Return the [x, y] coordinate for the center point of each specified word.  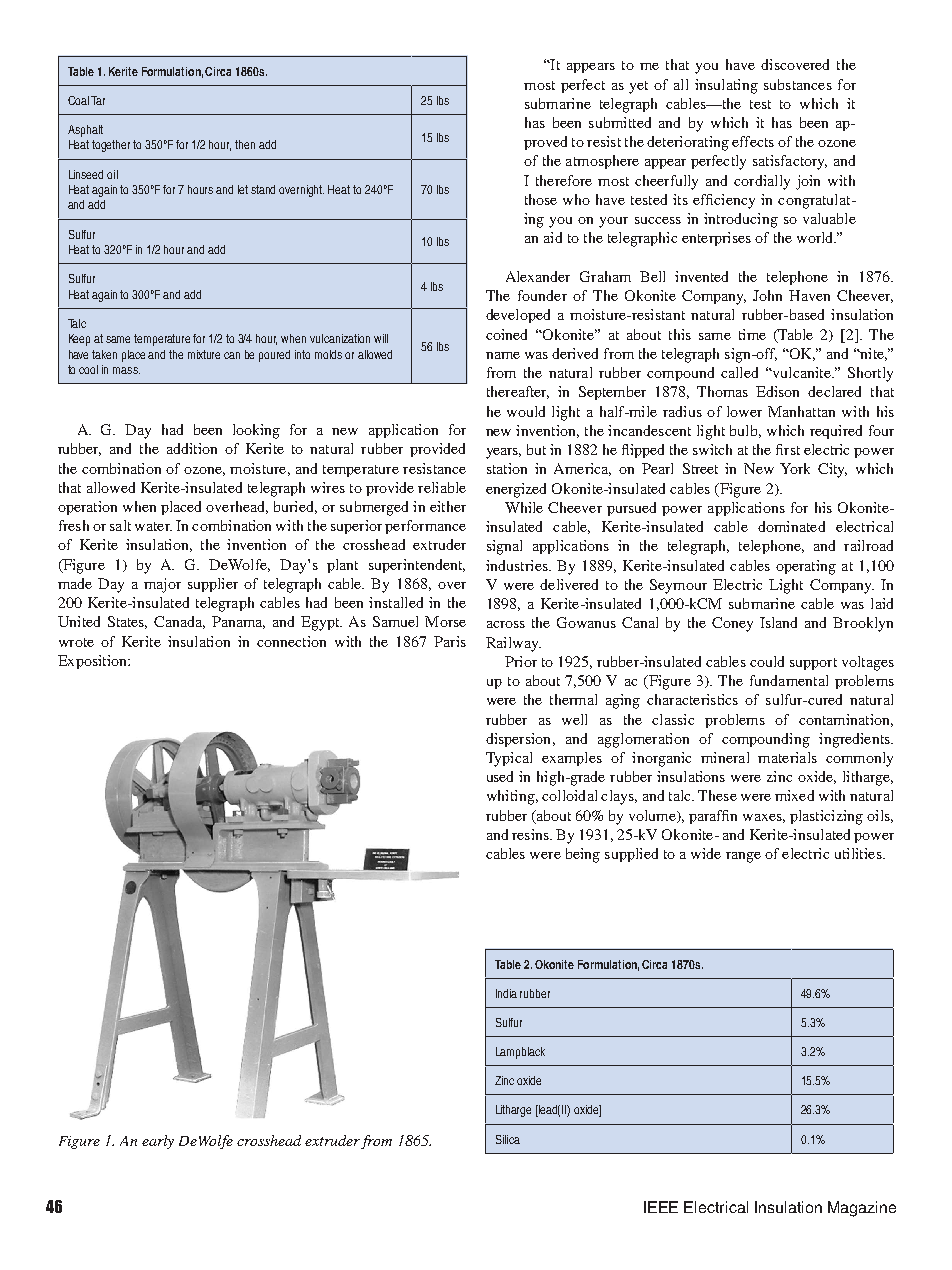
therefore [564, 180]
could [767, 661]
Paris [450, 641]
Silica [508, 1139]
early [158, 1142]
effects [753, 141]
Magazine [862, 1209]
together [111, 146]
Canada [179, 622]
